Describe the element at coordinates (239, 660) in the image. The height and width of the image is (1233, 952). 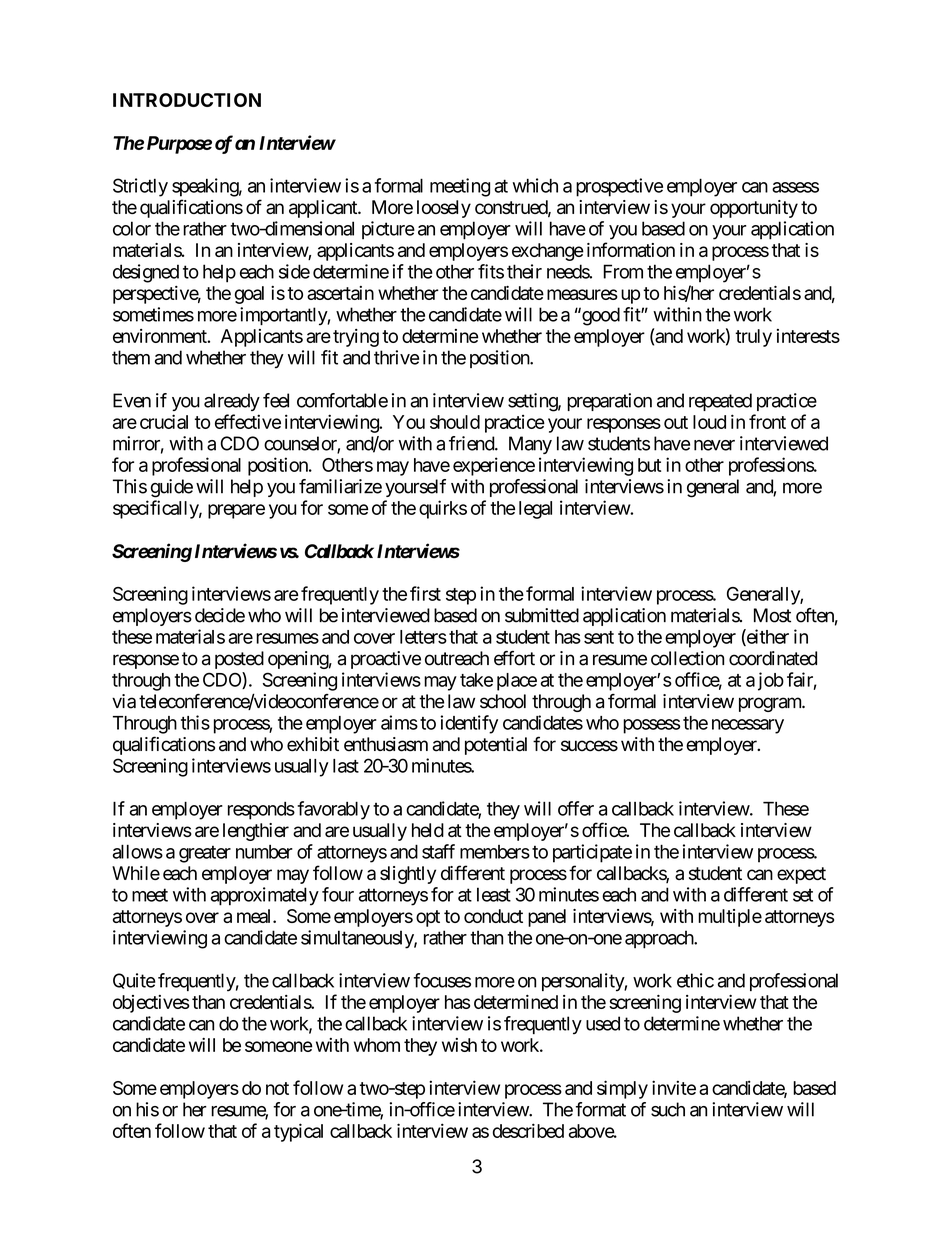
I see `posted` at that location.
